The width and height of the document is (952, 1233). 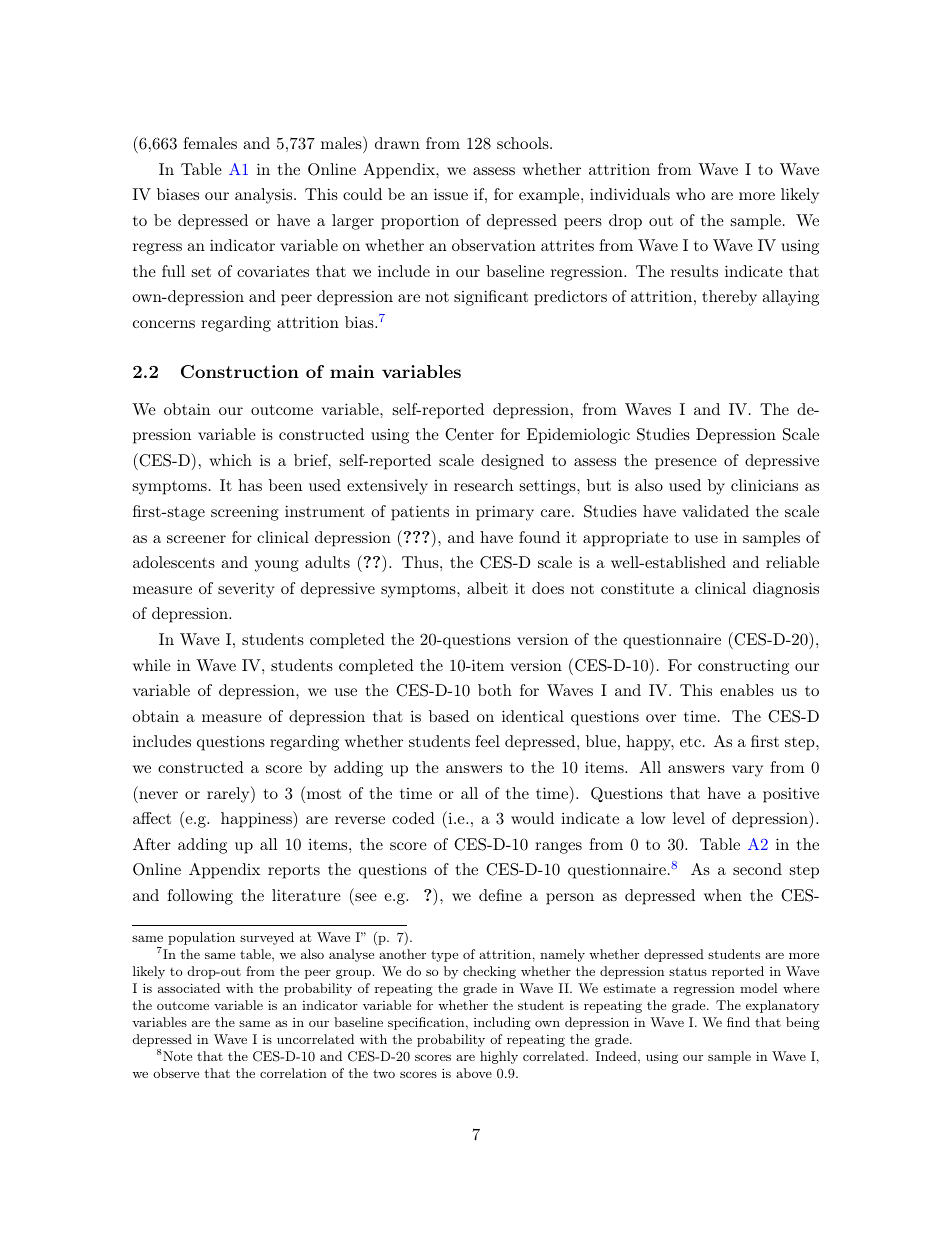 I want to click on presence, so click(x=686, y=464).
